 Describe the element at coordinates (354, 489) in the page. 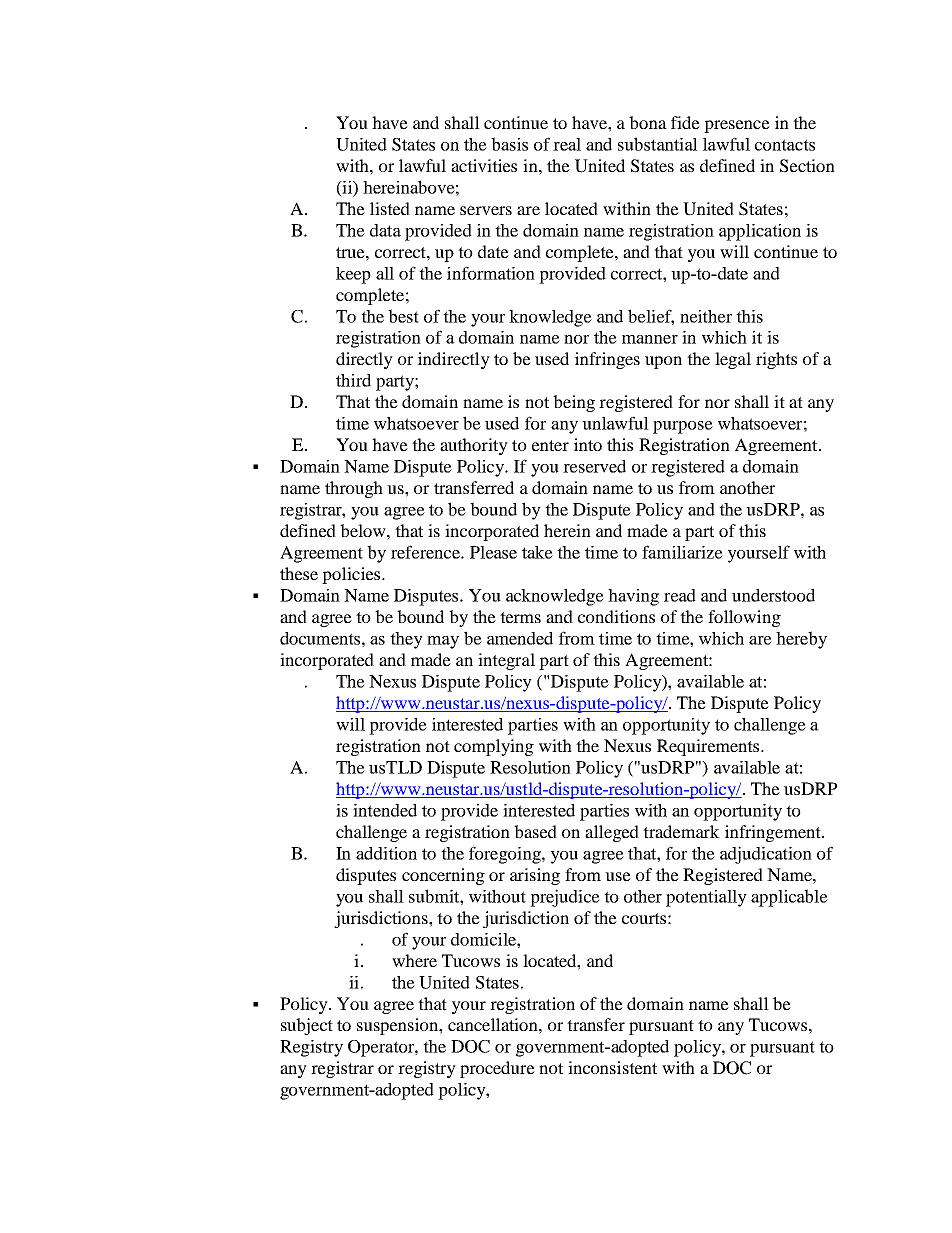

I see `through` at that location.
